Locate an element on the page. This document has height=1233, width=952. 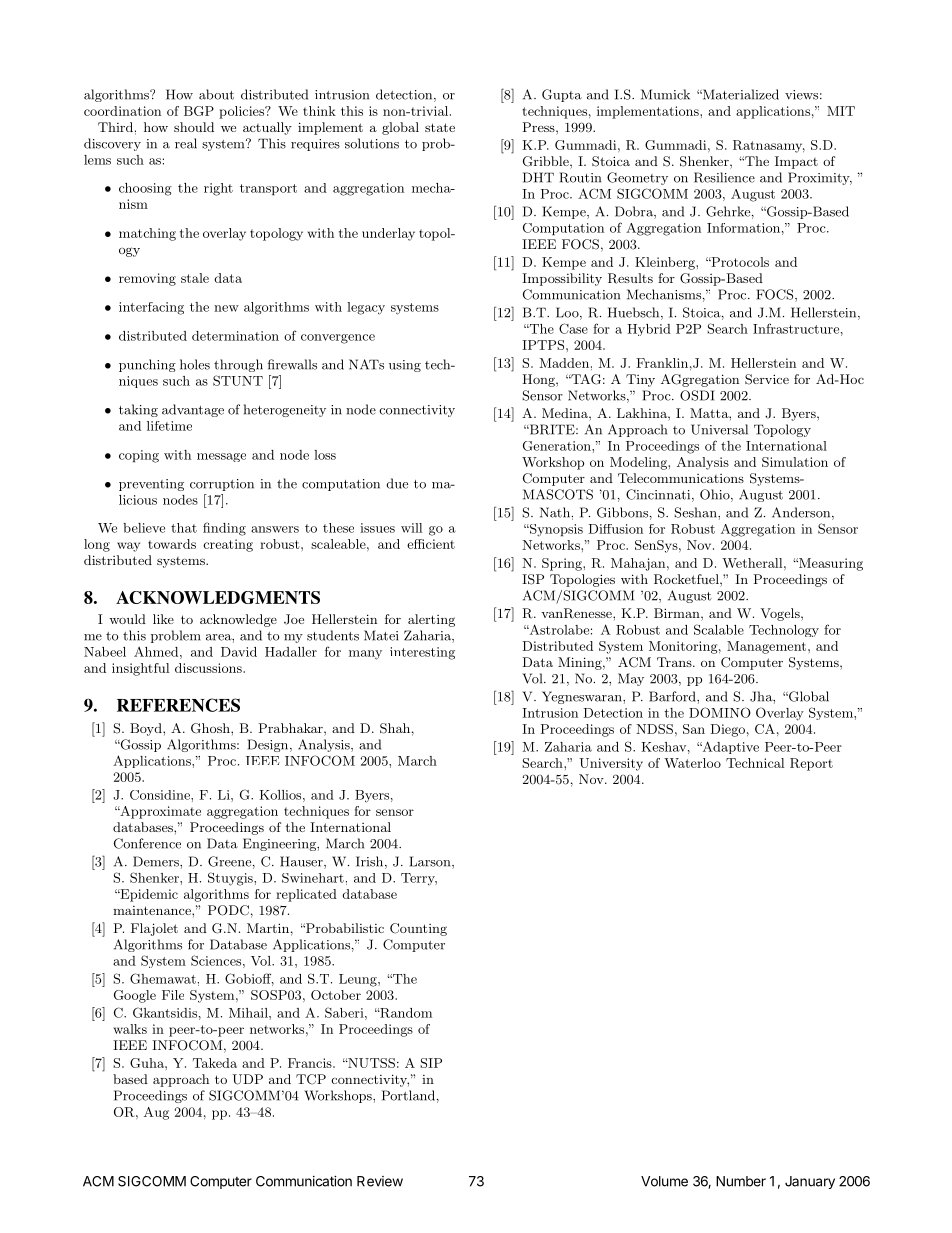
using is located at coordinates (405, 366).
